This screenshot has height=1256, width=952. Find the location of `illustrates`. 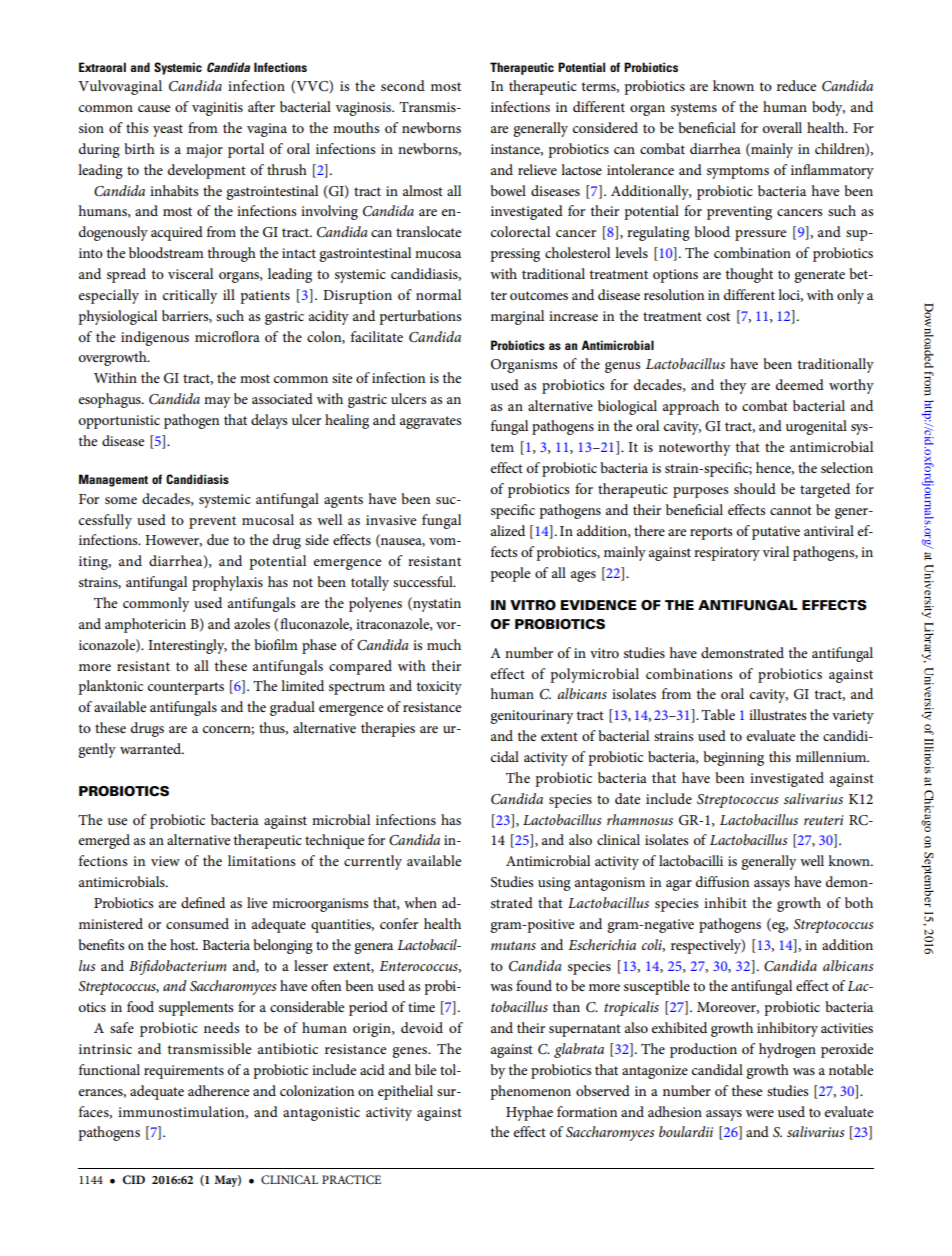

illustrates is located at coordinates (777, 714).
